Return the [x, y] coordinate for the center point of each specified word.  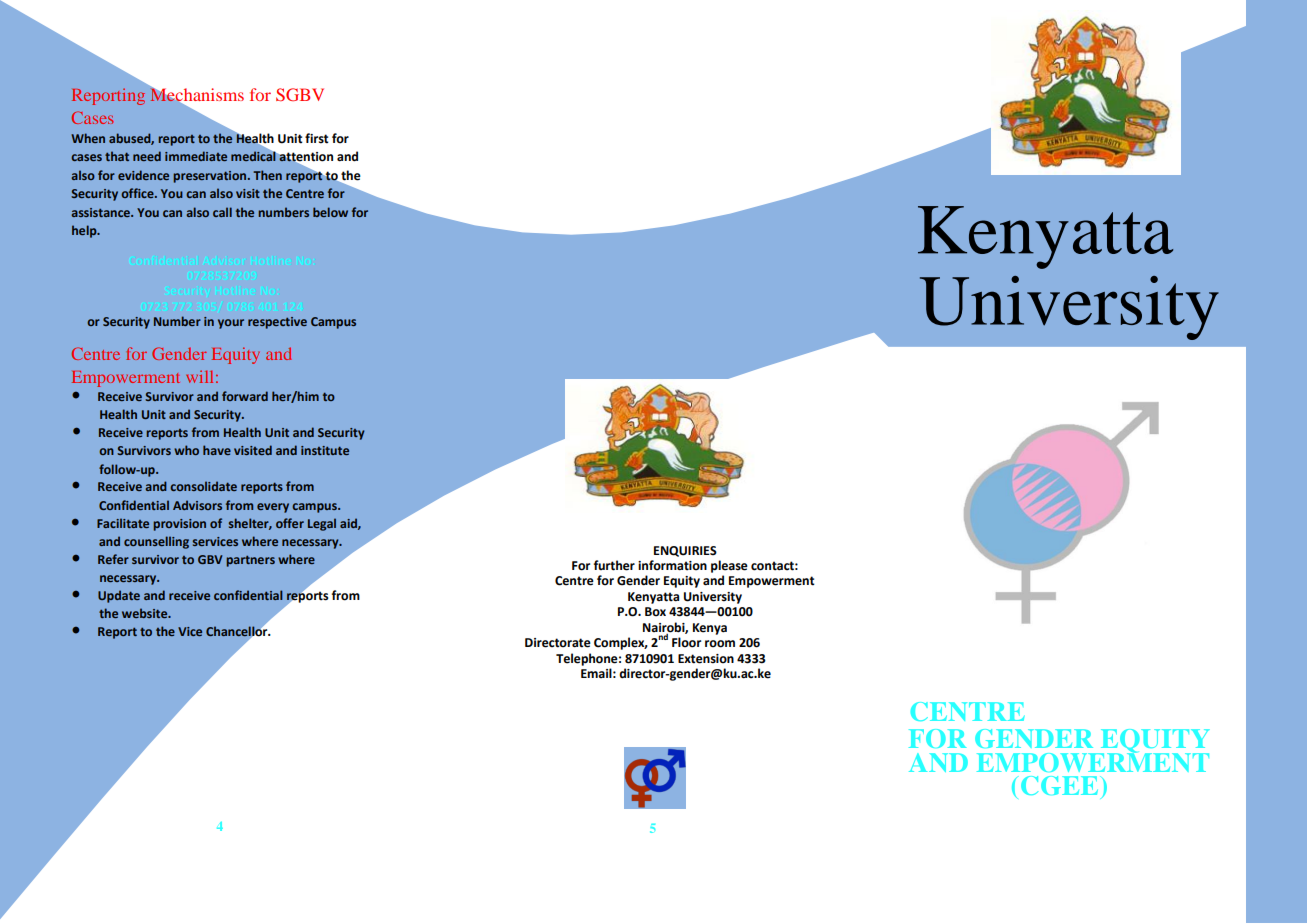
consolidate [203, 486]
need [147, 156]
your [231, 324]
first [317, 138]
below [330, 212]
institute [325, 450]
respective [277, 323]
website [146, 613]
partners [250, 561]
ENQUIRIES [685, 551]
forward [245, 396]
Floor [686, 642]
